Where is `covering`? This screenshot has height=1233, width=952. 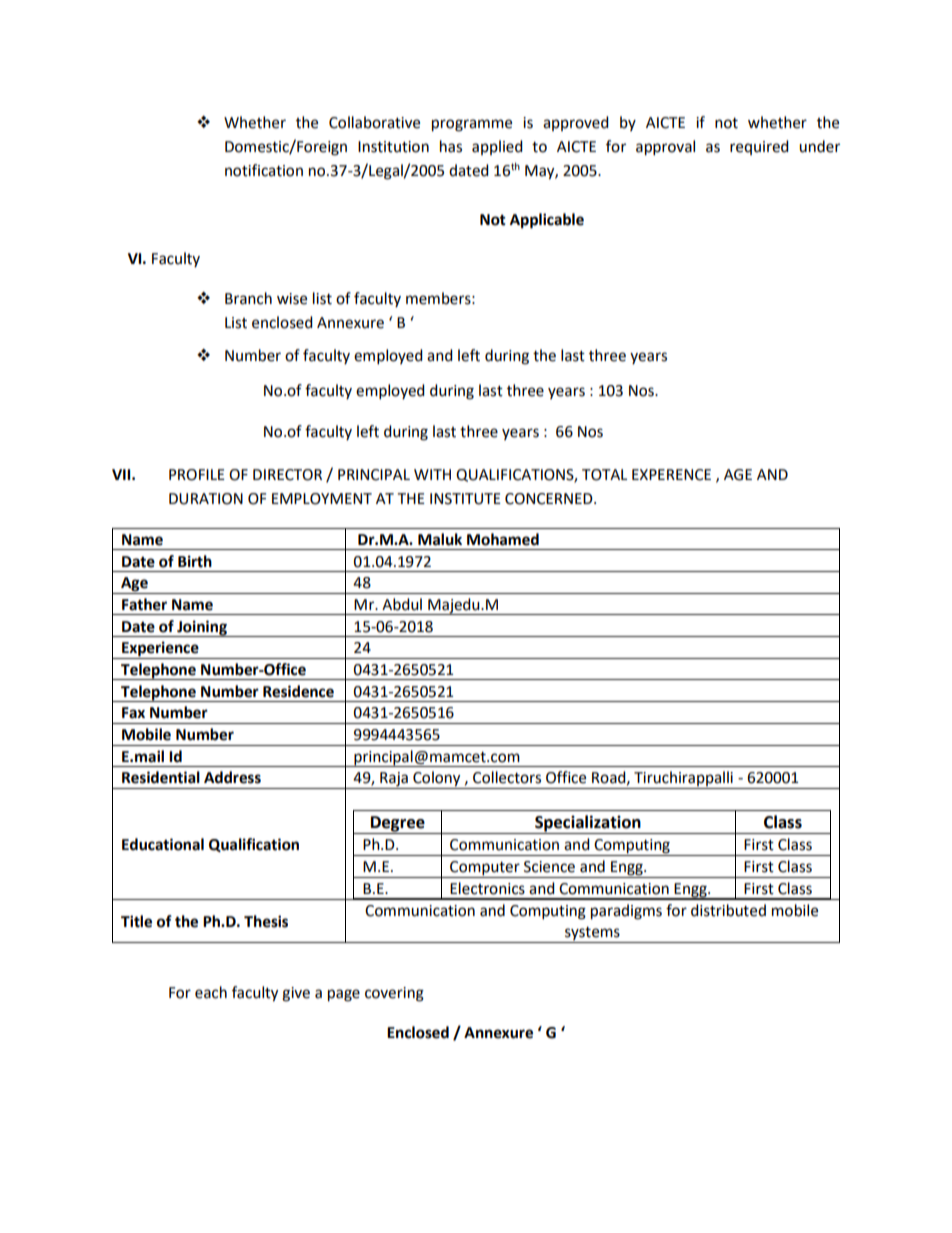
covering is located at coordinates (394, 994).
